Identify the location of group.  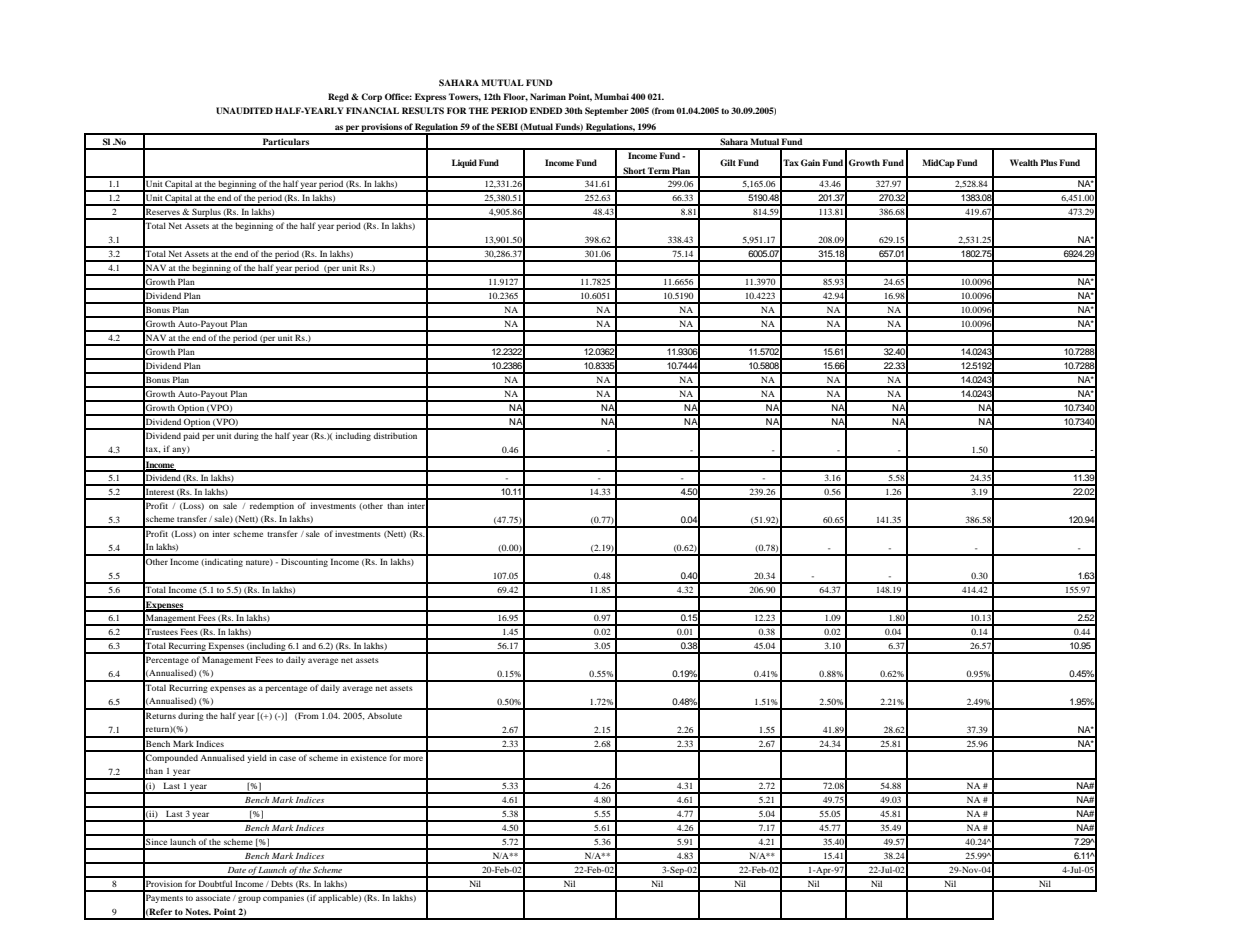
(249, 899).
